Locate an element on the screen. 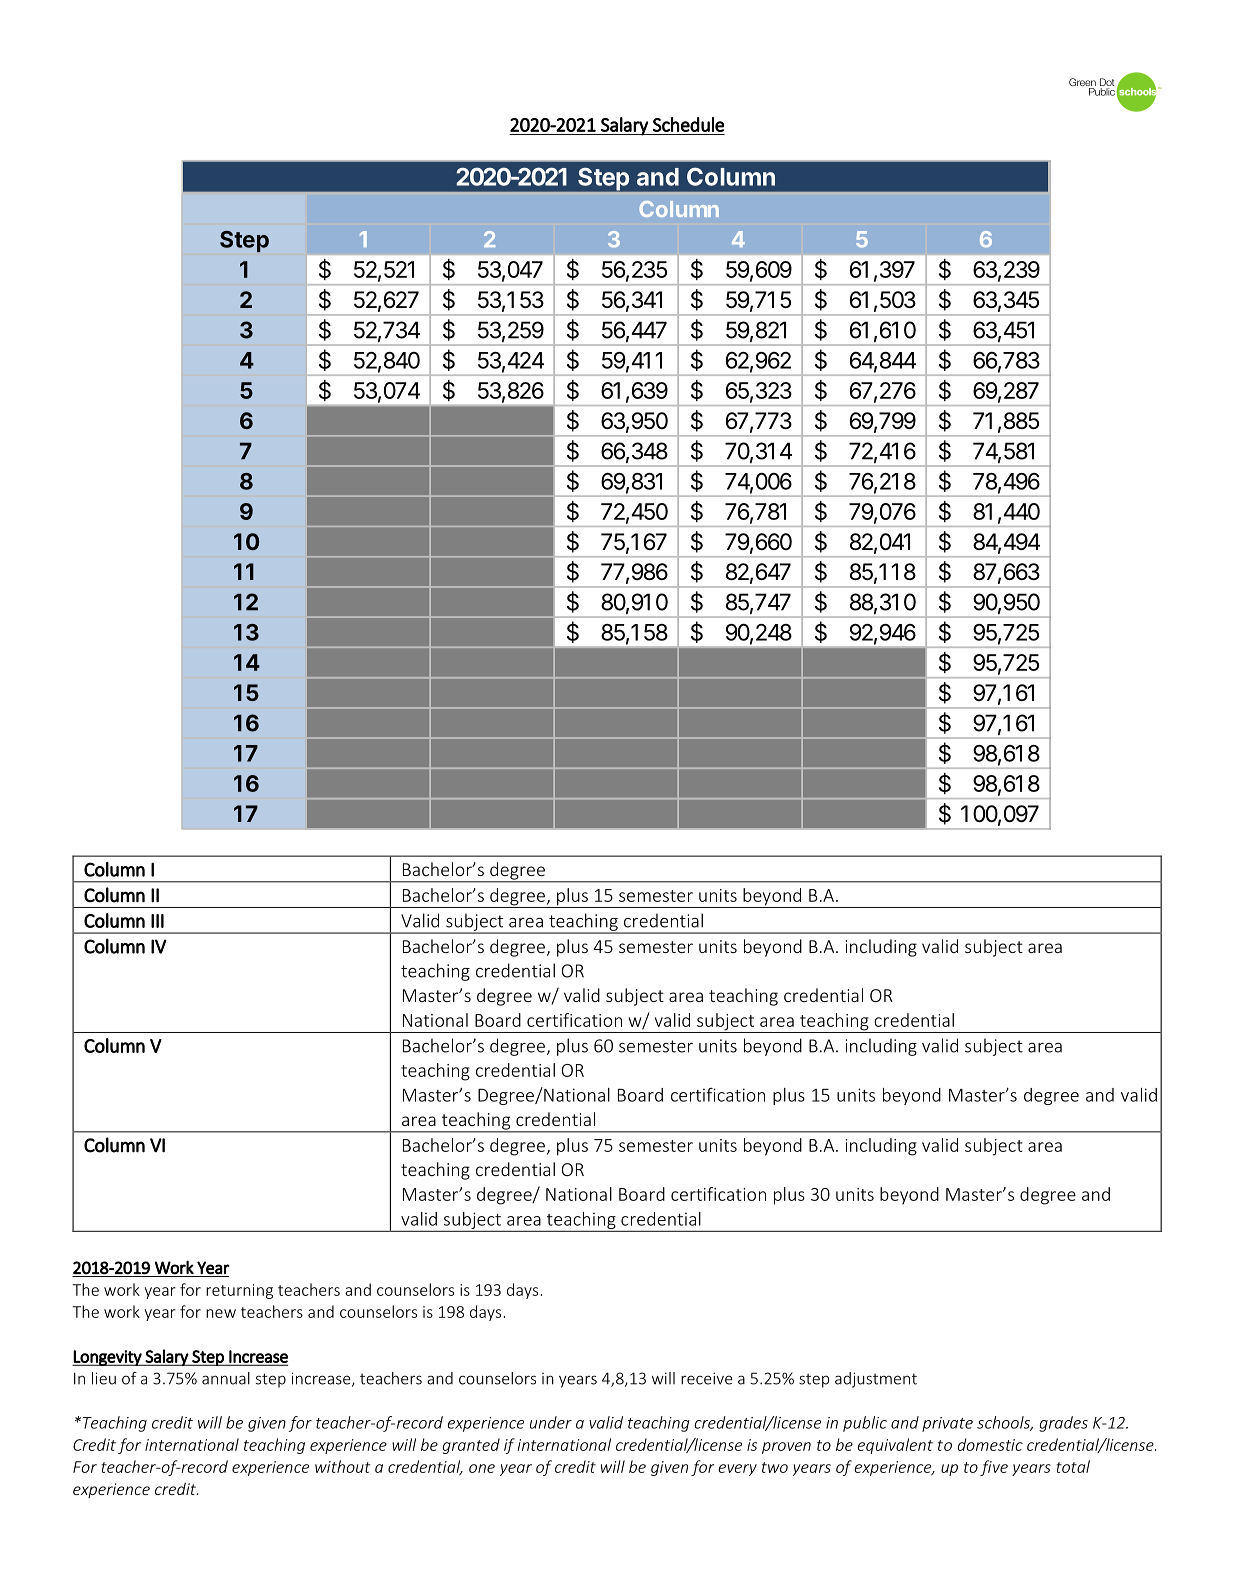 Image resolution: width=1234 pixels, height=1596 pixels. new is located at coordinates (221, 1313).
